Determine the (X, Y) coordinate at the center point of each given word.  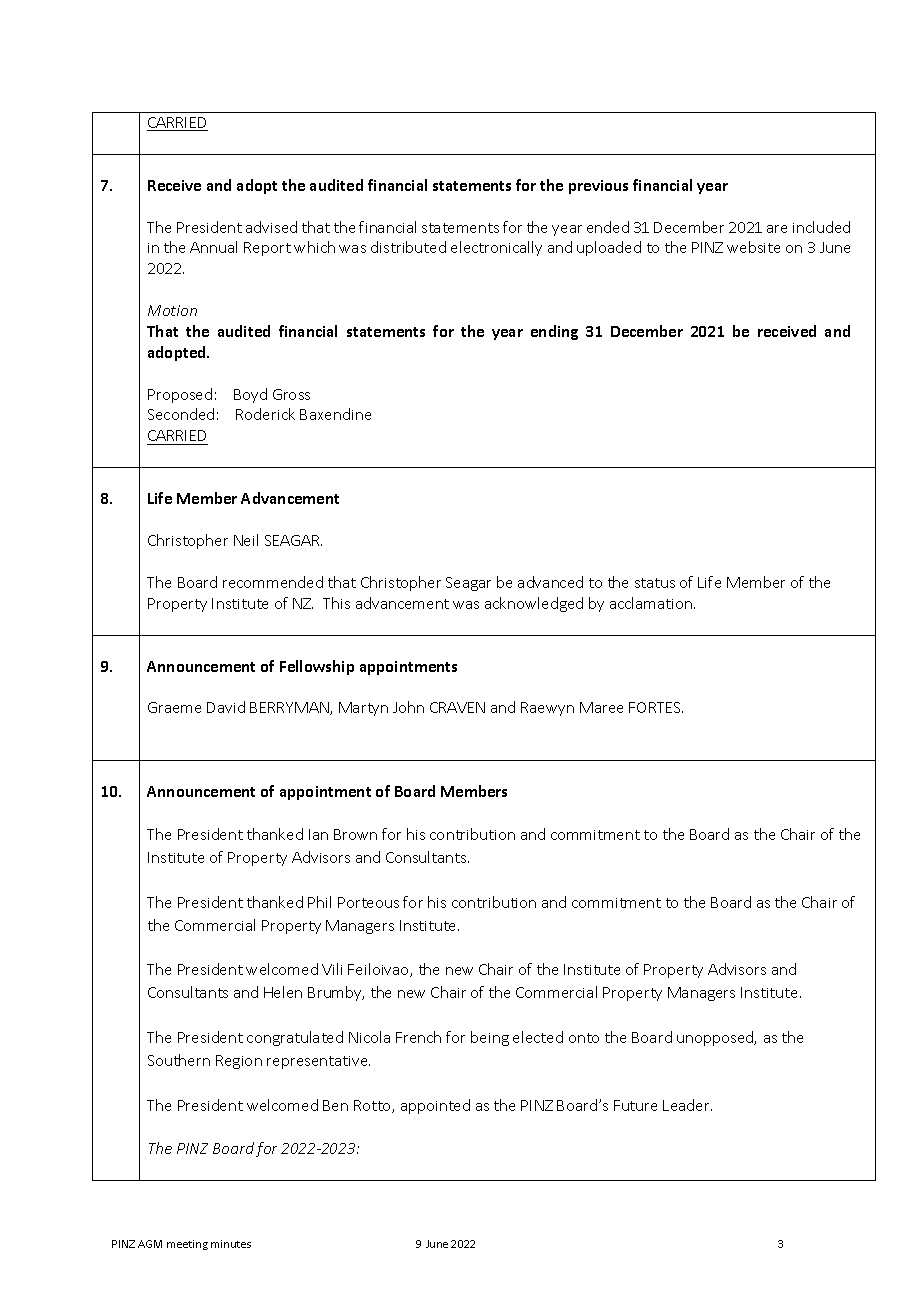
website (753, 247)
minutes (231, 1244)
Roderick (265, 414)
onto (584, 1038)
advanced (550, 582)
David (226, 707)
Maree (601, 707)
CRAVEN (457, 707)
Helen (283, 992)
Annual (213, 247)
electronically (496, 248)
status (655, 583)
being (490, 1038)
